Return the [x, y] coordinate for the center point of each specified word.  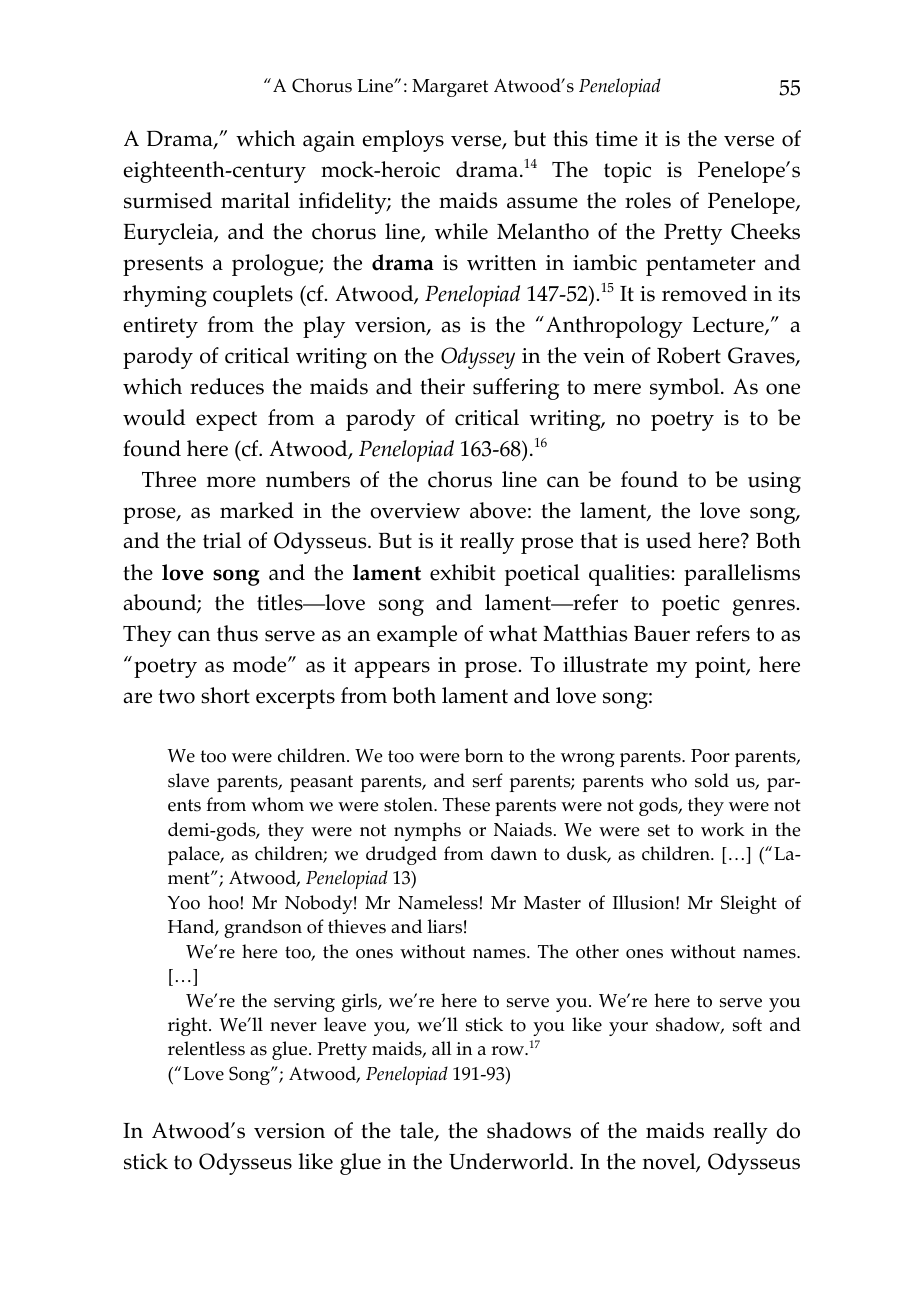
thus [237, 633]
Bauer [662, 633]
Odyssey [478, 358]
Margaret [450, 88]
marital [255, 200]
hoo [223, 902]
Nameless [438, 902]
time [616, 139]
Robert [689, 355]
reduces [227, 386]
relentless [206, 1048]
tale [418, 1131]
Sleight [749, 904]
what [513, 633]
